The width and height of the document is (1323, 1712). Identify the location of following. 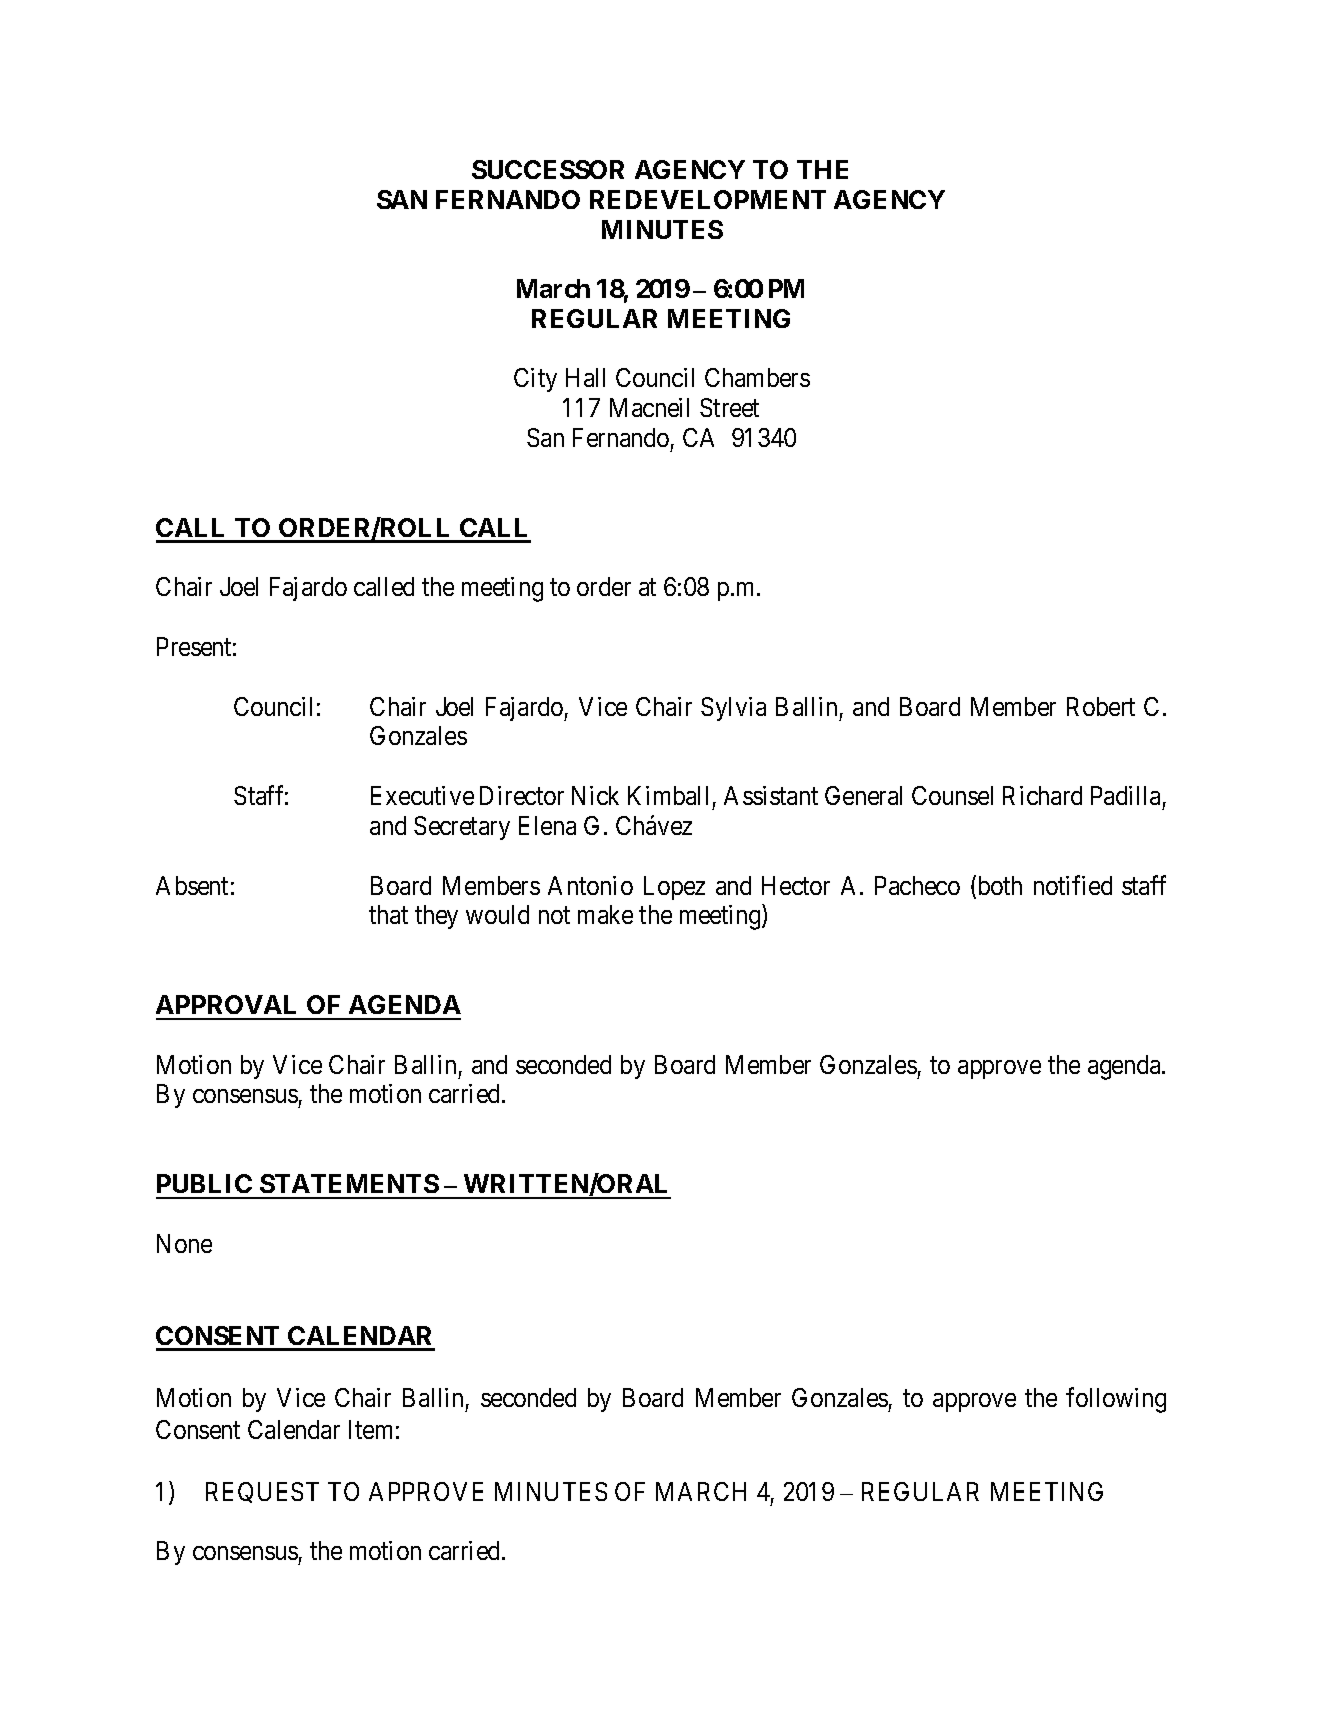
(1116, 1400).
